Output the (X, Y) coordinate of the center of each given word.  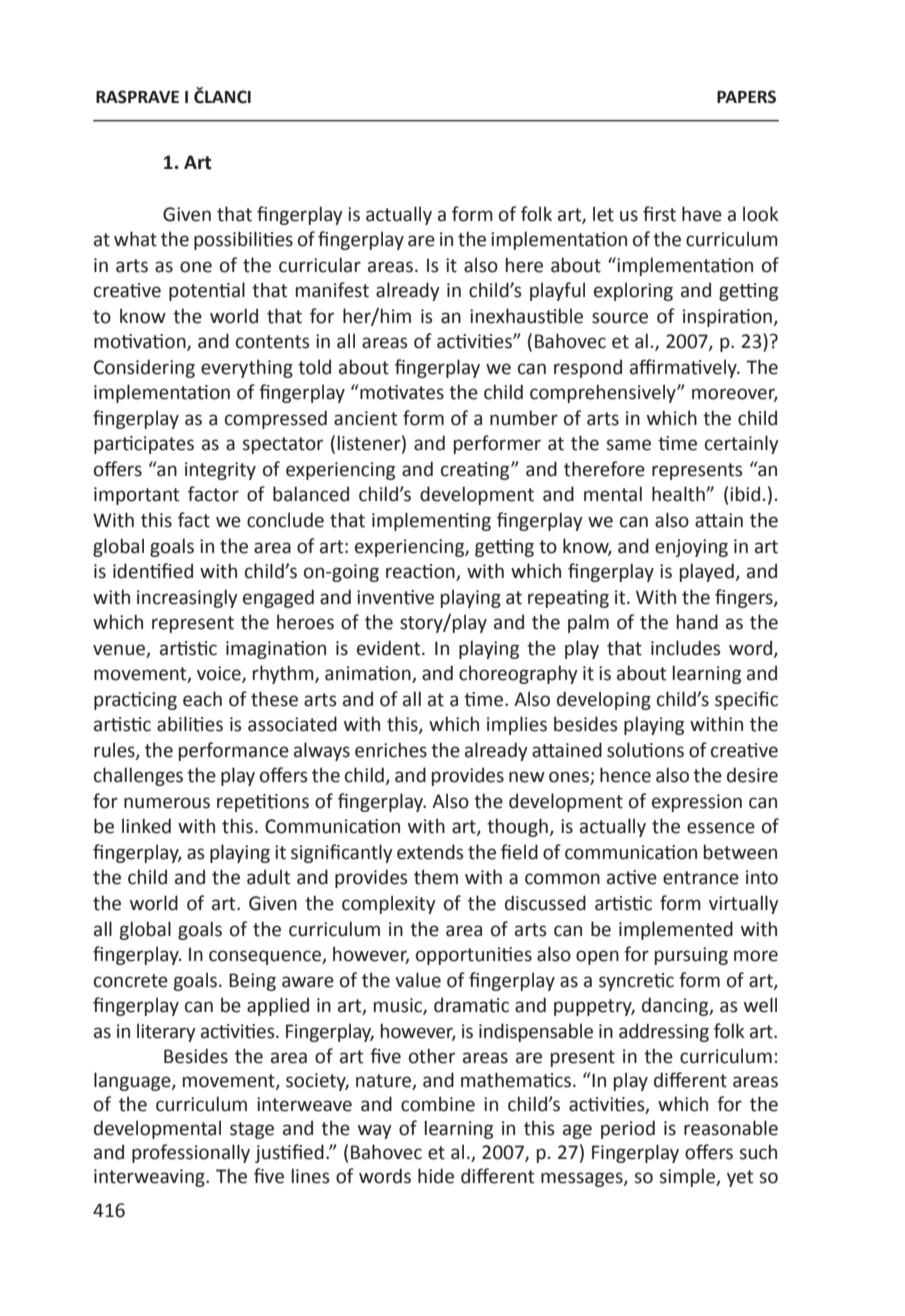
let (603, 214)
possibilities (243, 240)
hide (436, 1176)
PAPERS (746, 97)
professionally (191, 1153)
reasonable (731, 1128)
